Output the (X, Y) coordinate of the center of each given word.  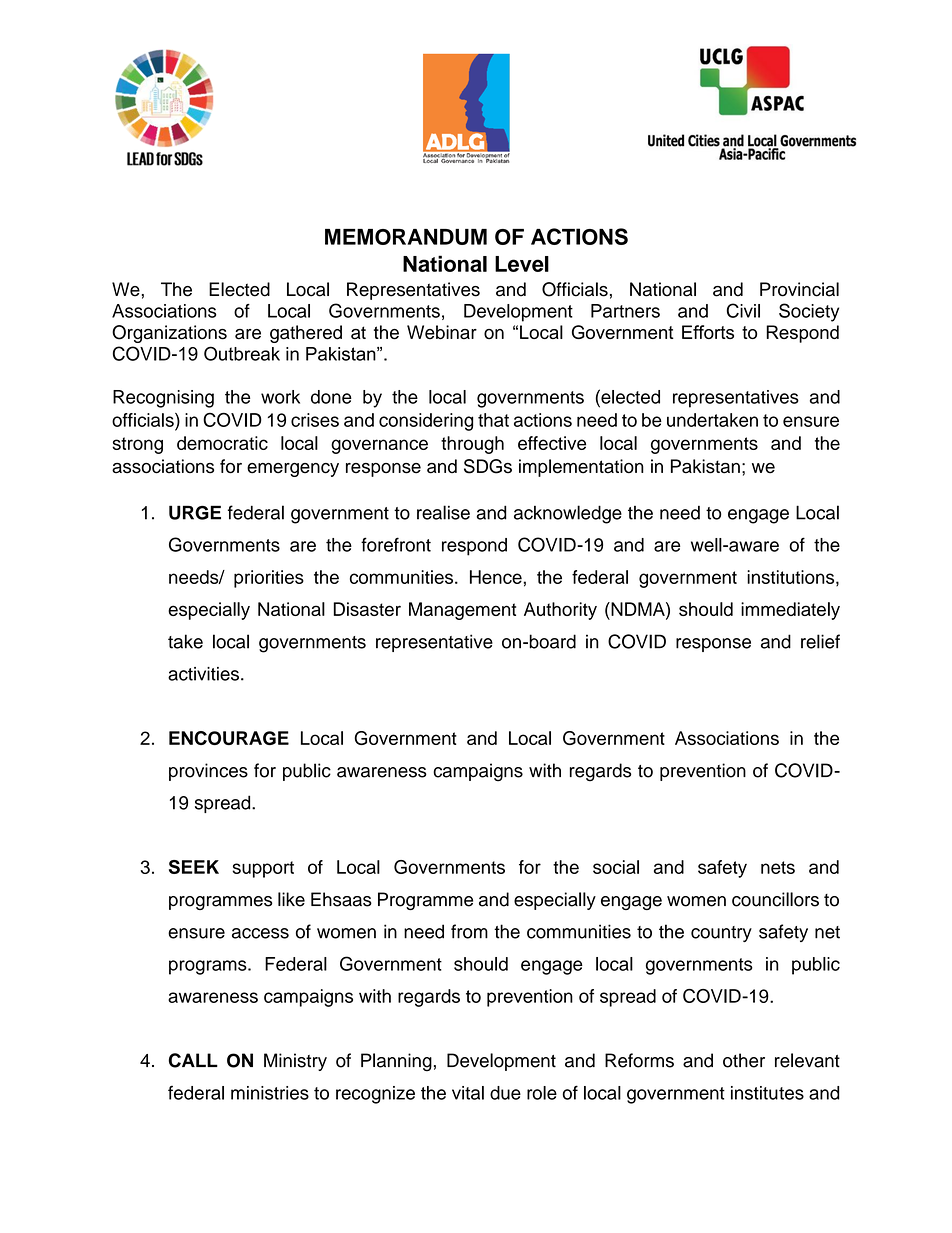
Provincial (799, 289)
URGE (195, 512)
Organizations (169, 334)
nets (778, 867)
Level (522, 264)
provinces (208, 772)
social (616, 867)
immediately (790, 611)
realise (443, 512)
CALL (193, 1060)
